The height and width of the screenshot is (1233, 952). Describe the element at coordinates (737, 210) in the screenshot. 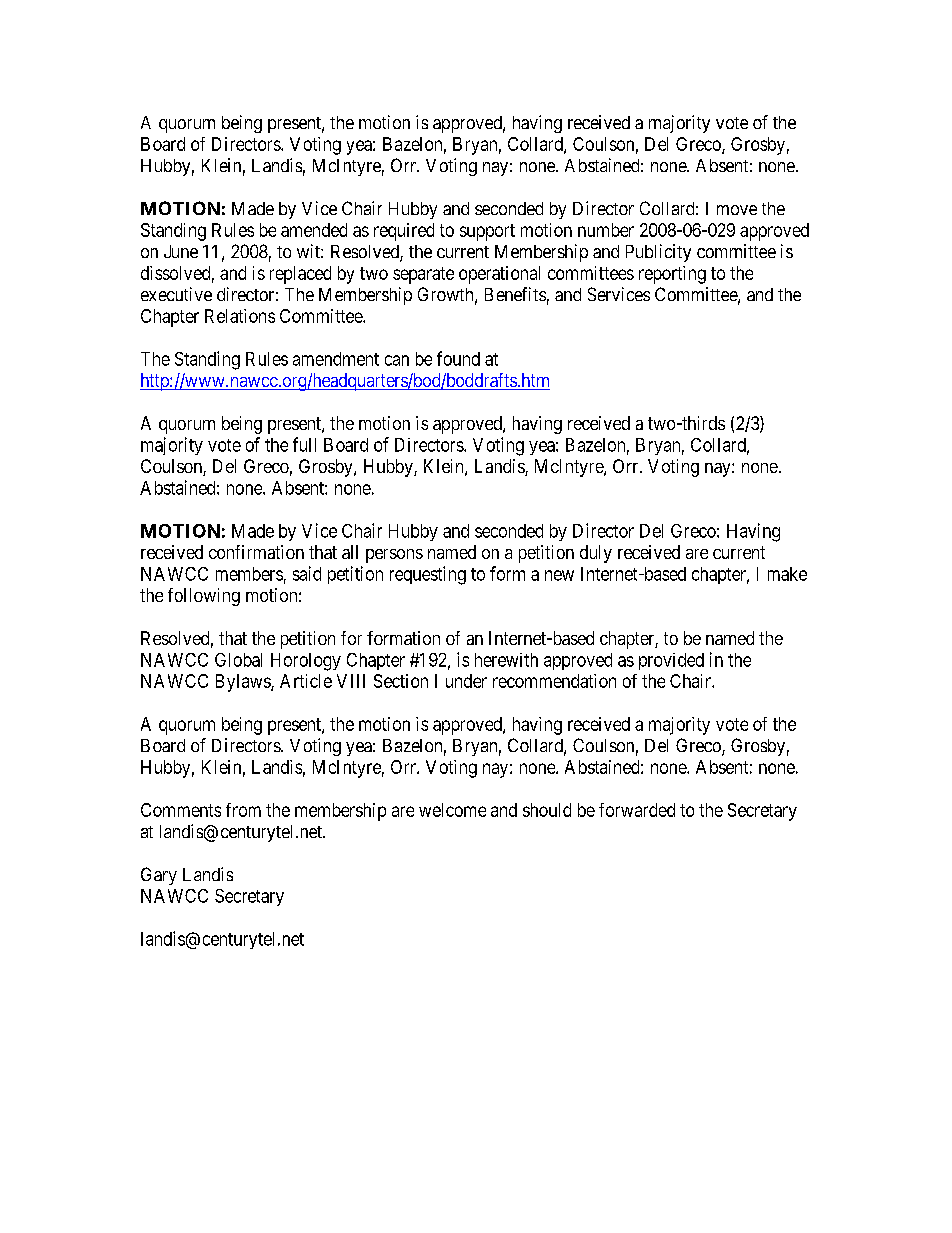

I see `move` at that location.
